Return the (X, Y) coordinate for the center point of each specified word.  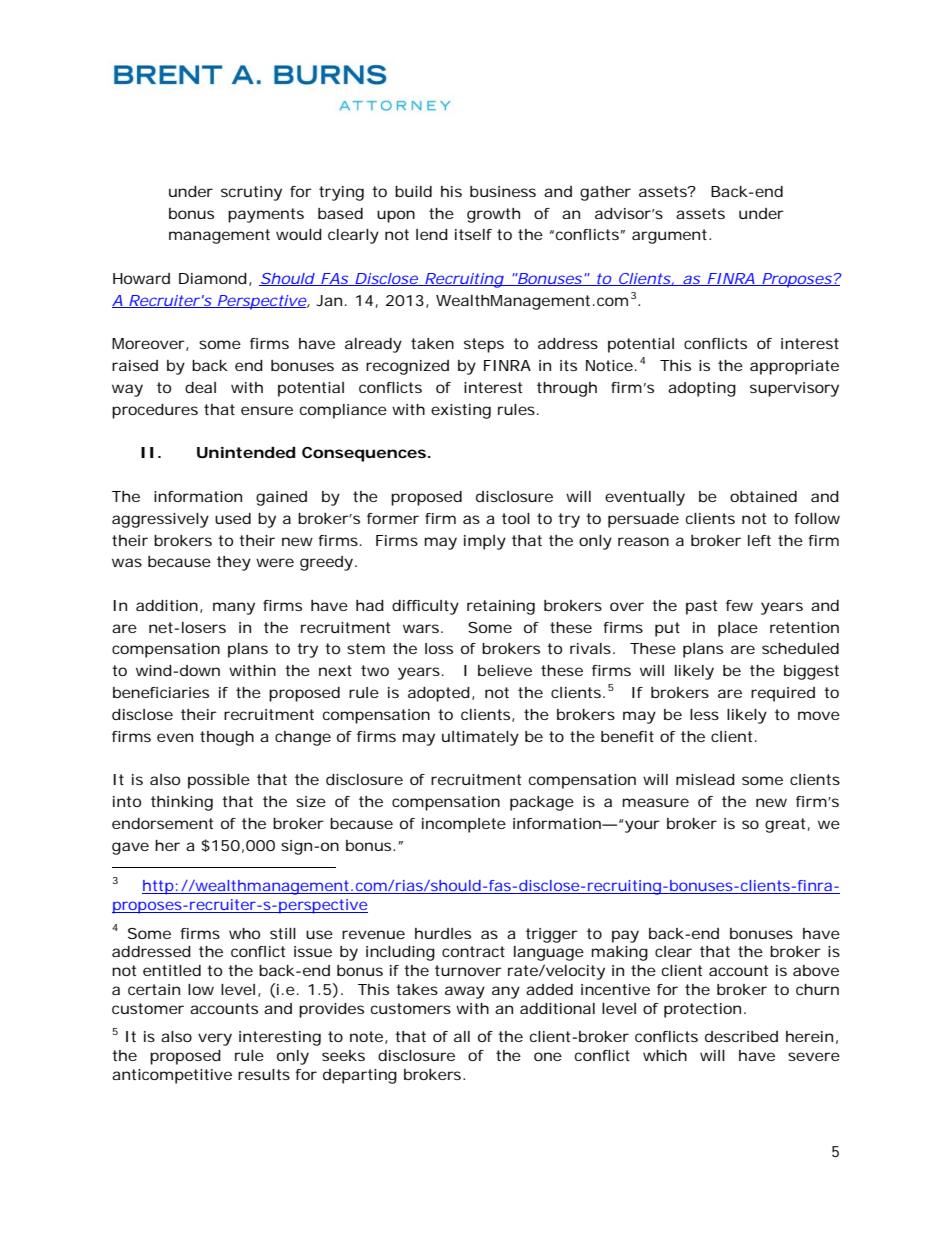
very (215, 1039)
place (738, 629)
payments (266, 215)
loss (439, 648)
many (234, 608)
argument (669, 236)
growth (493, 215)
